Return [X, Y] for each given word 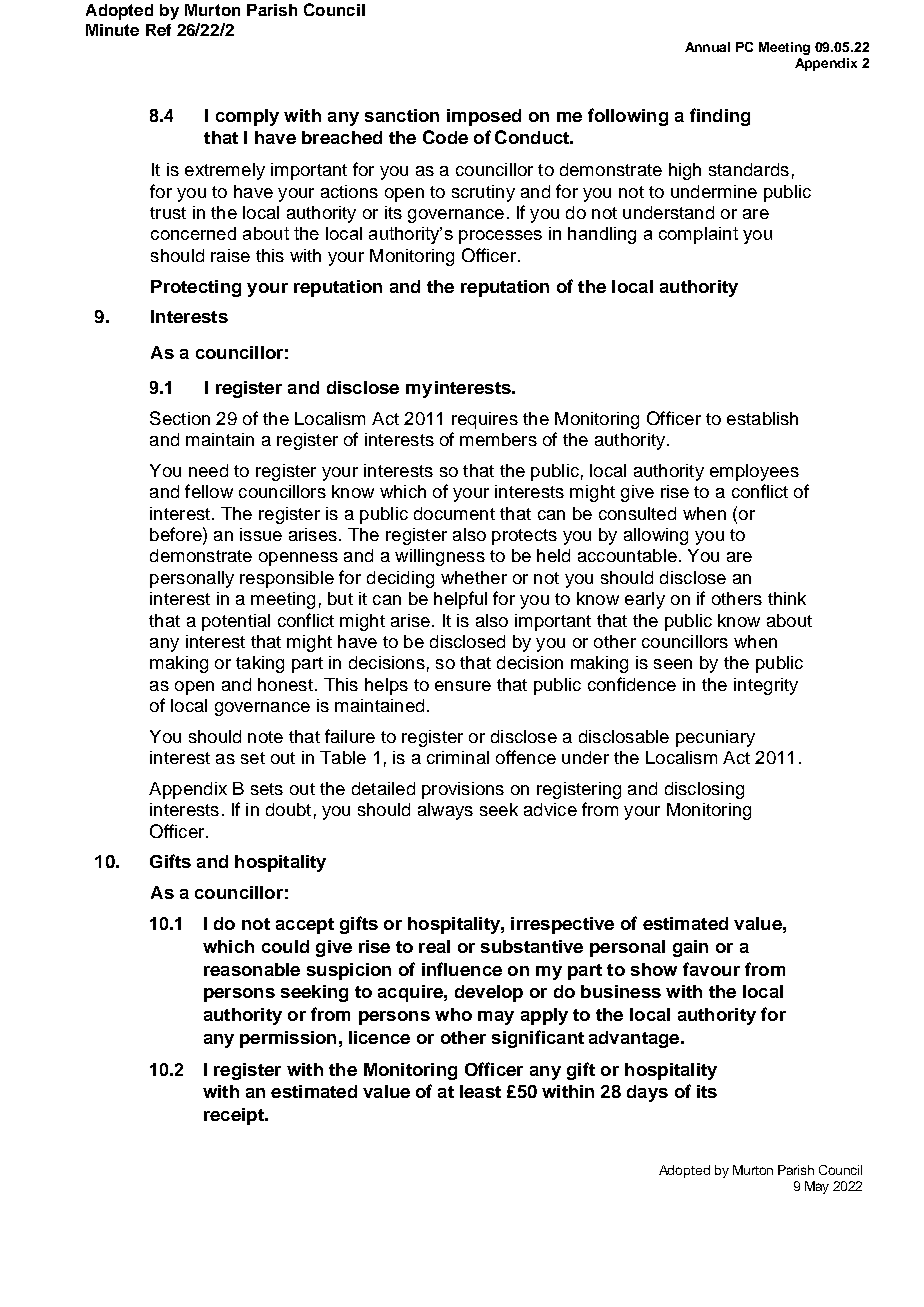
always [445, 811]
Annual [707, 47]
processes [500, 237]
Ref [158, 30]
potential [236, 622]
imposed [484, 117]
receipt [235, 1116]
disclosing [704, 790]
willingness [440, 557]
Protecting [196, 288]
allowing [656, 536]
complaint [698, 235]
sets [267, 789]
